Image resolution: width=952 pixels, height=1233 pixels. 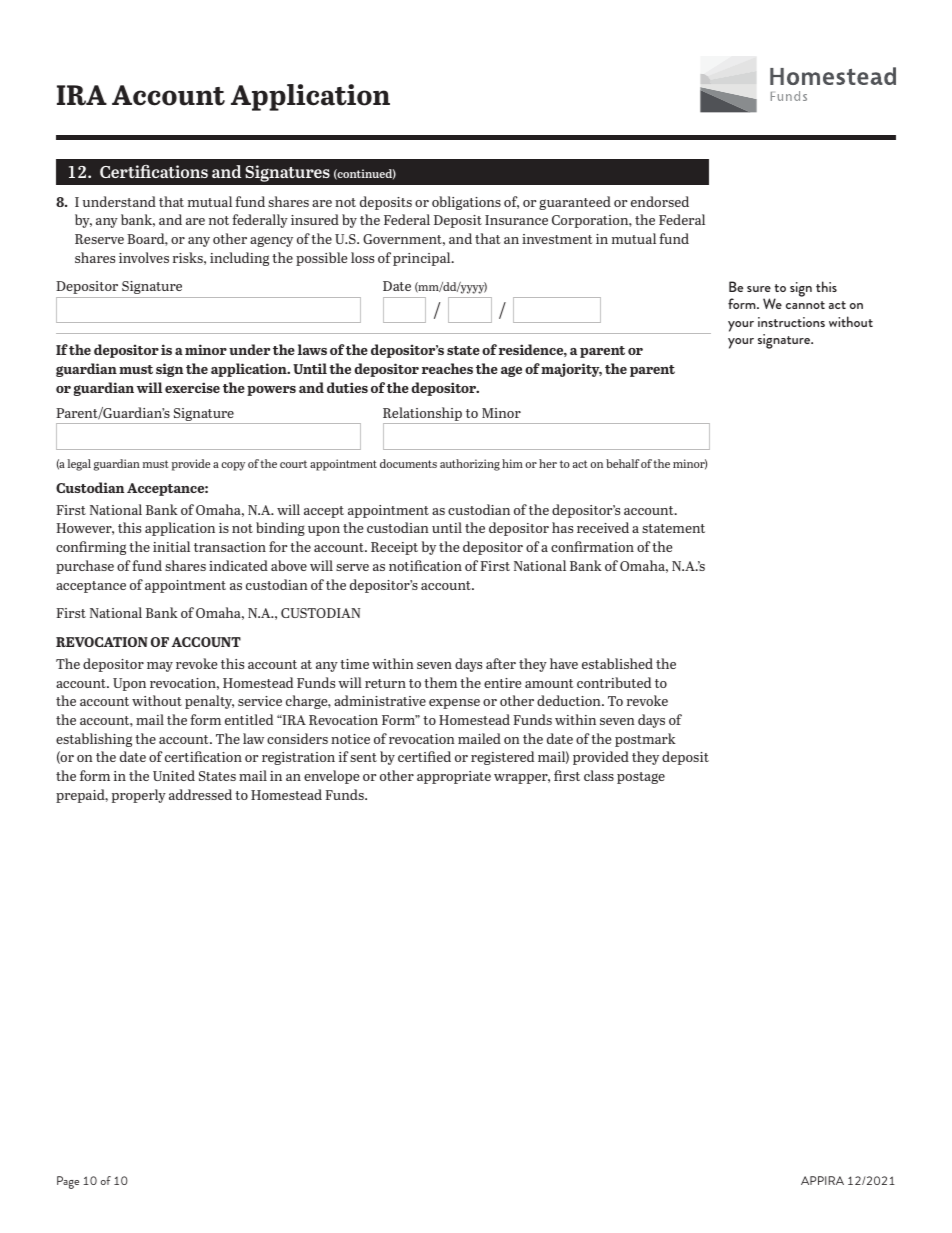 What do you see at coordinates (641, 778) in the screenshot?
I see `postage` at bounding box center [641, 778].
